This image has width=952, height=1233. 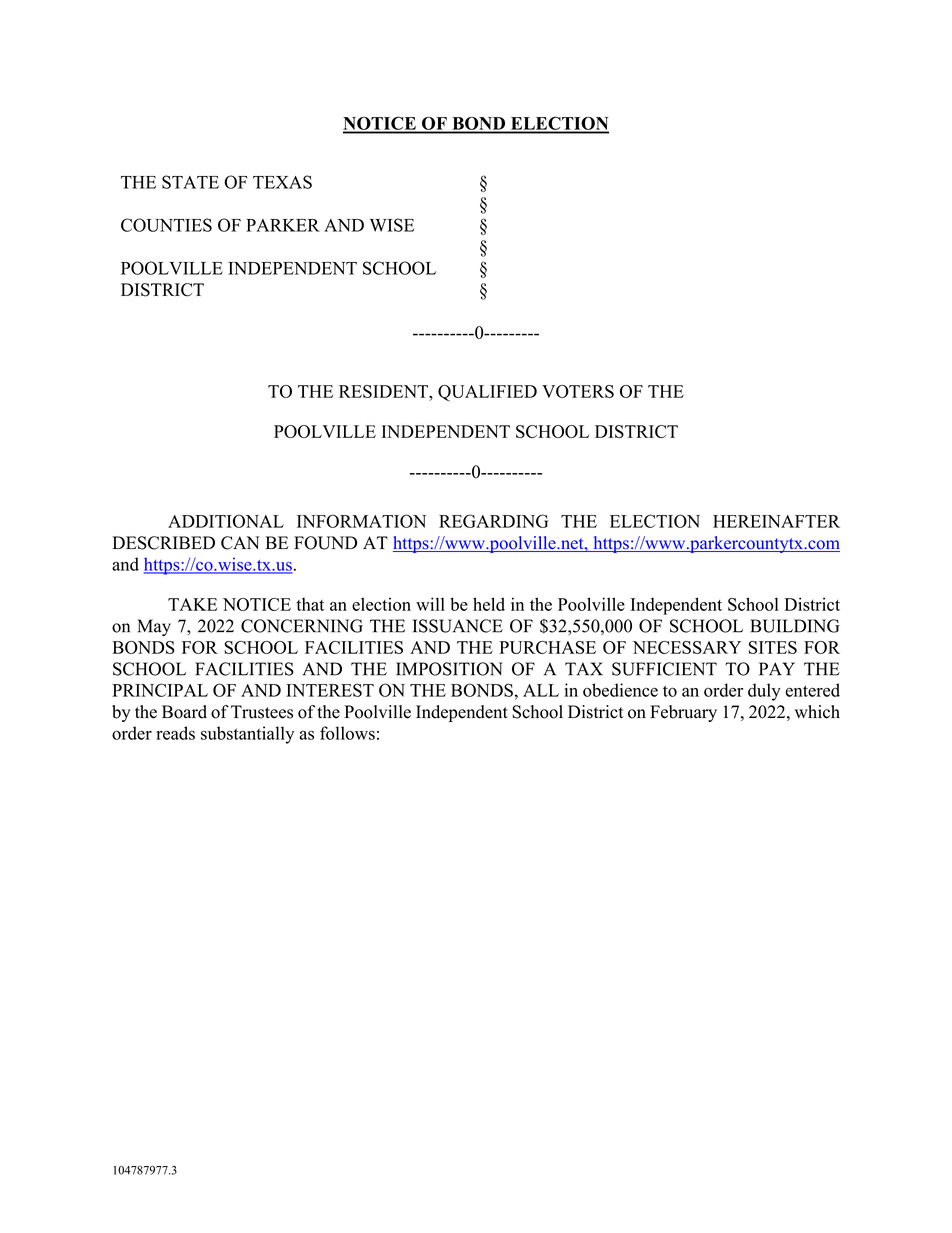 What do you see at coordinates (449, 669) in the image?
I see `IMPOSITION` at bounding box center [449, 669].
